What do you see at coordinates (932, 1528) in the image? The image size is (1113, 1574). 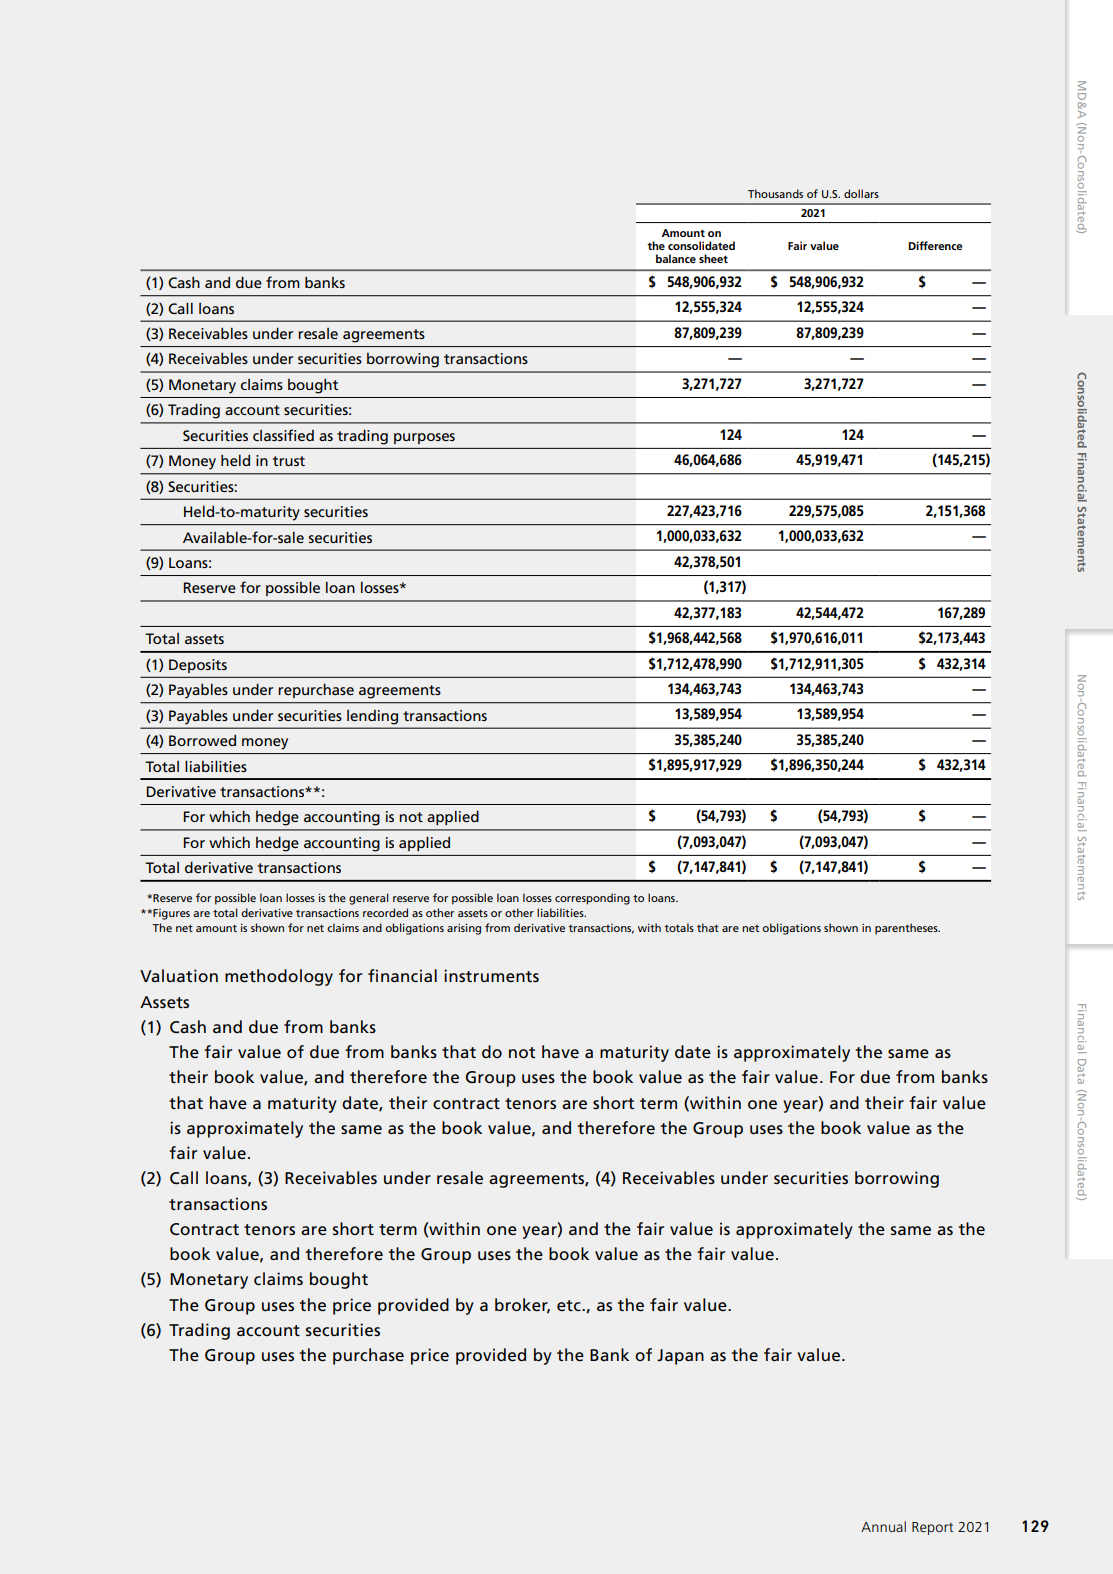 I see `Report` at bounding box center [932, 1528].
